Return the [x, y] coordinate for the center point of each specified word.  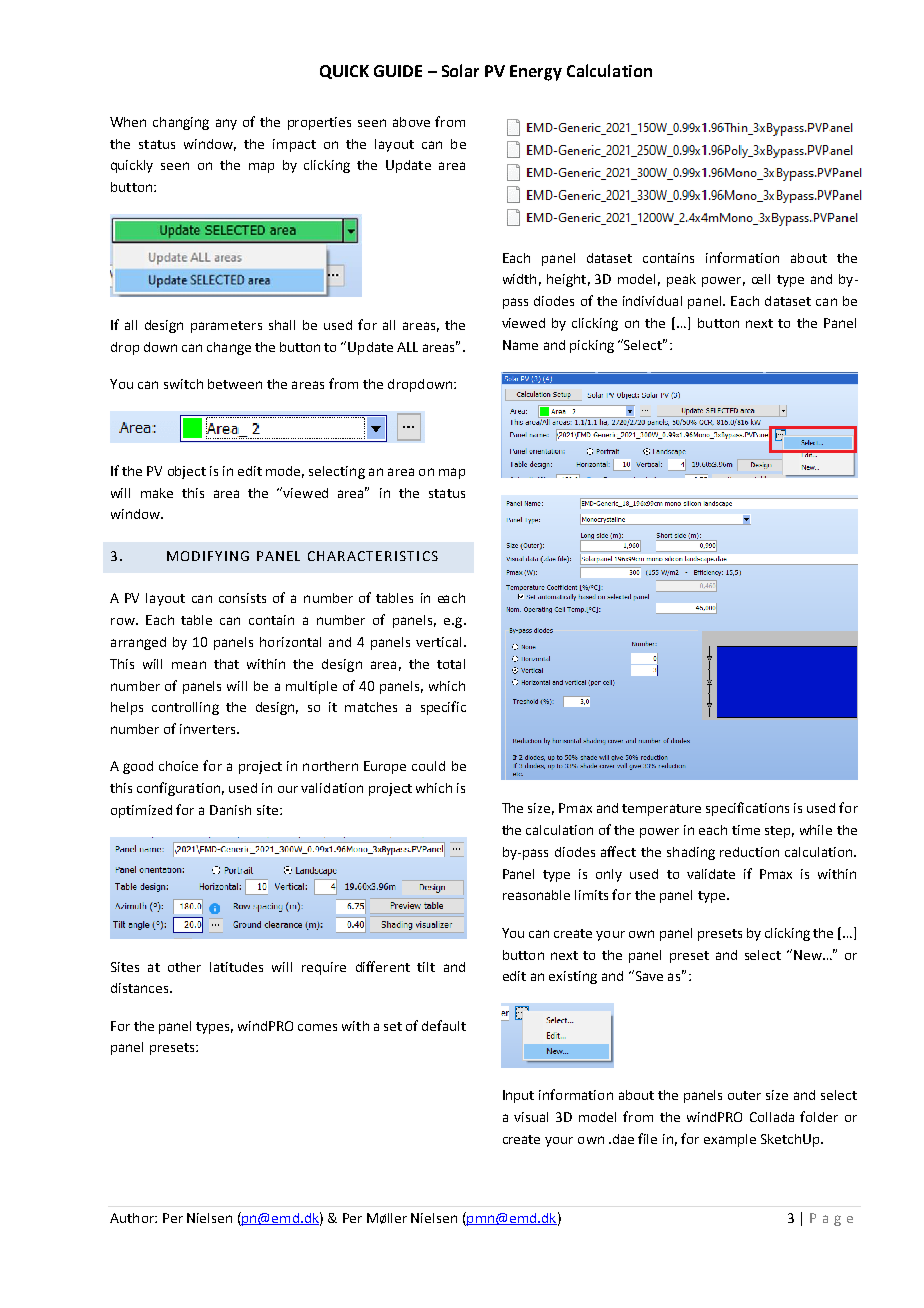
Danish [230, 810]
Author [133, 1218]
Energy [536, 73]
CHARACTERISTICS [373, 556]
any [226, 124]
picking [592, 346]
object [187, 472]
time [746, 830]
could [428, 766]
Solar [460, 70]
